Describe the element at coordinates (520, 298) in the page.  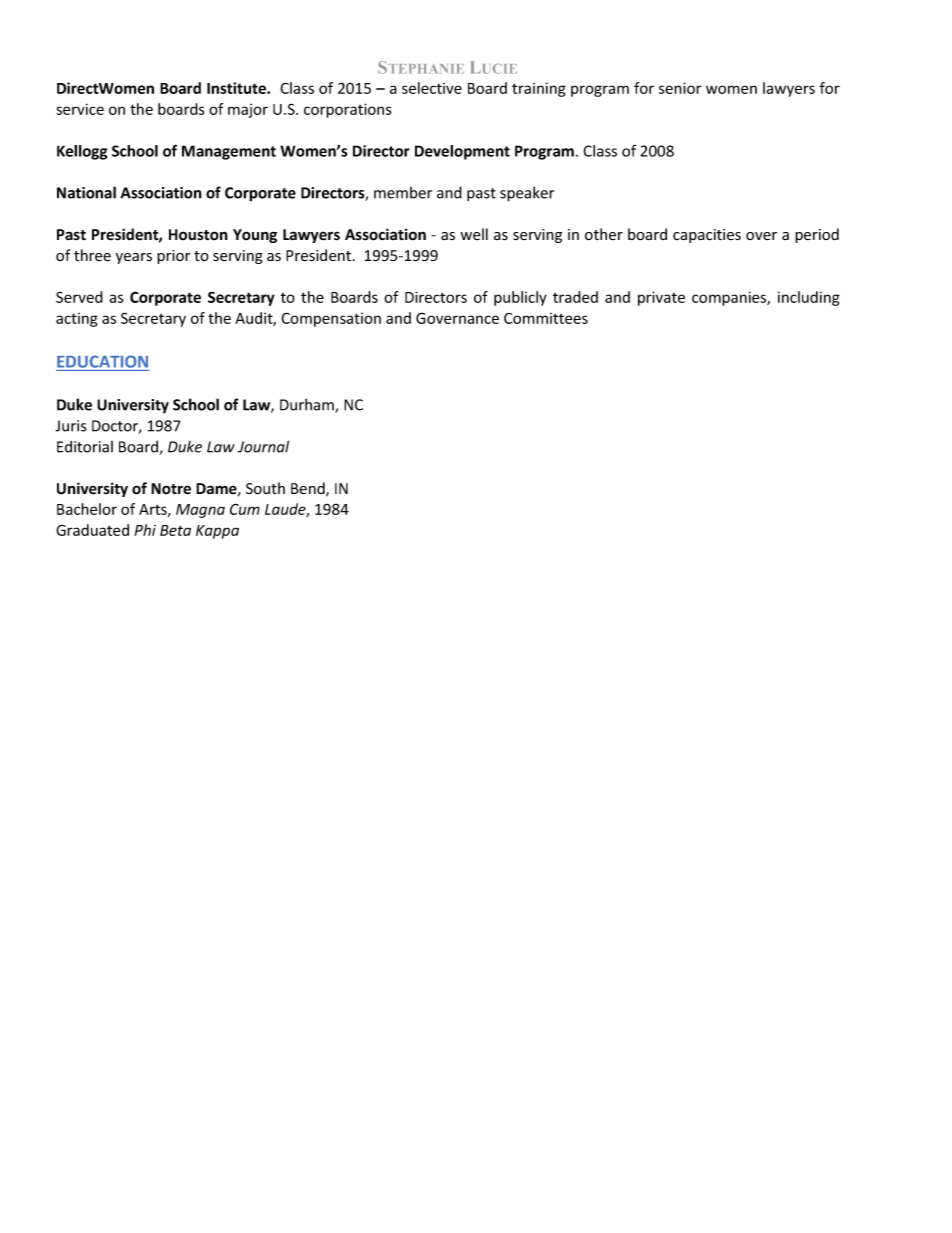
I see `publicly` at that location.
